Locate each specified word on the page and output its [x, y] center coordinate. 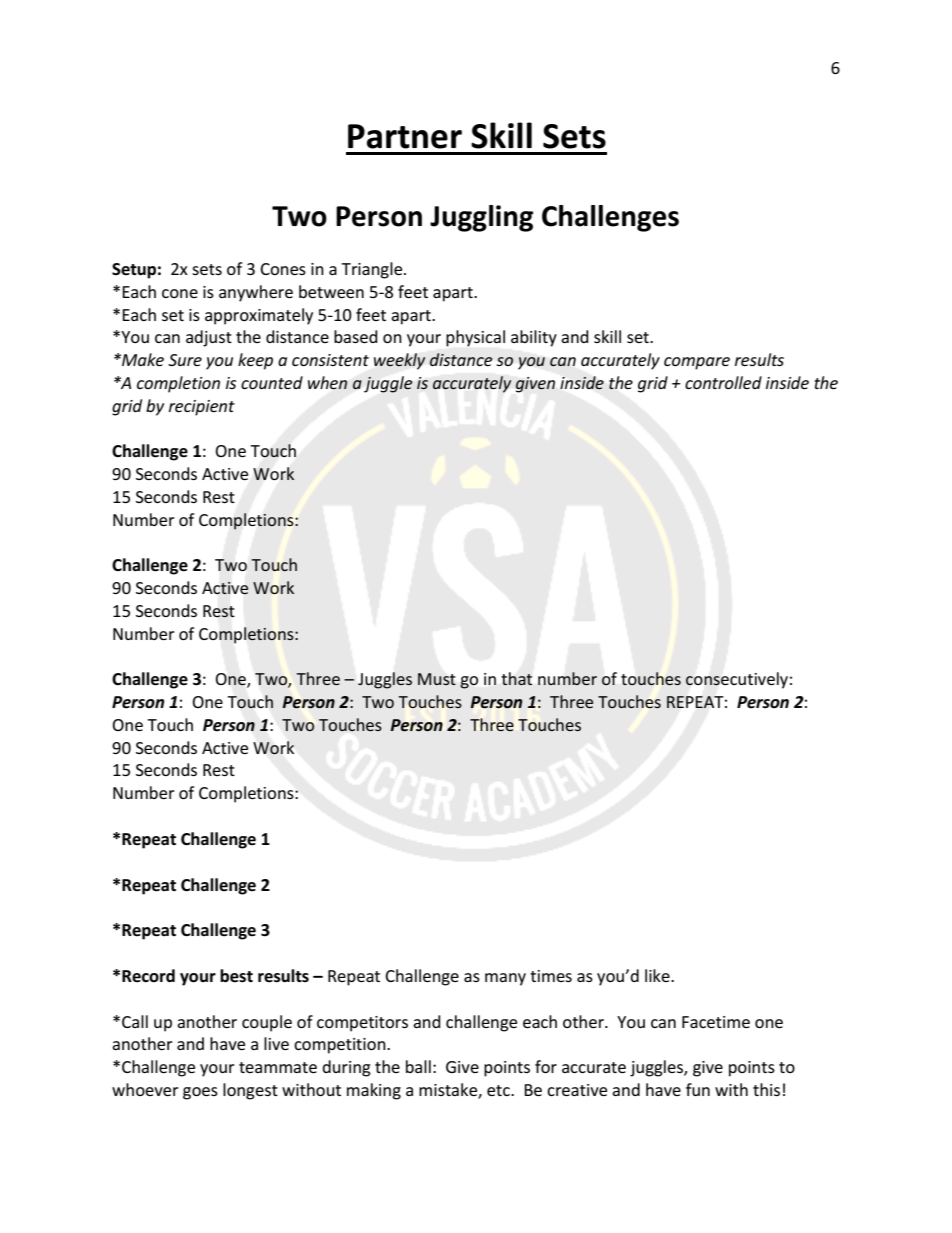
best [236, 976]
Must [437, 679]
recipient [202, 408]
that [517, 678]
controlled [723, 382]
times [551, 976]
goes [200, 1093]
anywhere [256, 293]
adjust [209, 338]
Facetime [716, 1022]
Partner [405, 136]
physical [475, 338]
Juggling [481, 218]
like [658, 975]
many [505, 979]
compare [697, 363]
